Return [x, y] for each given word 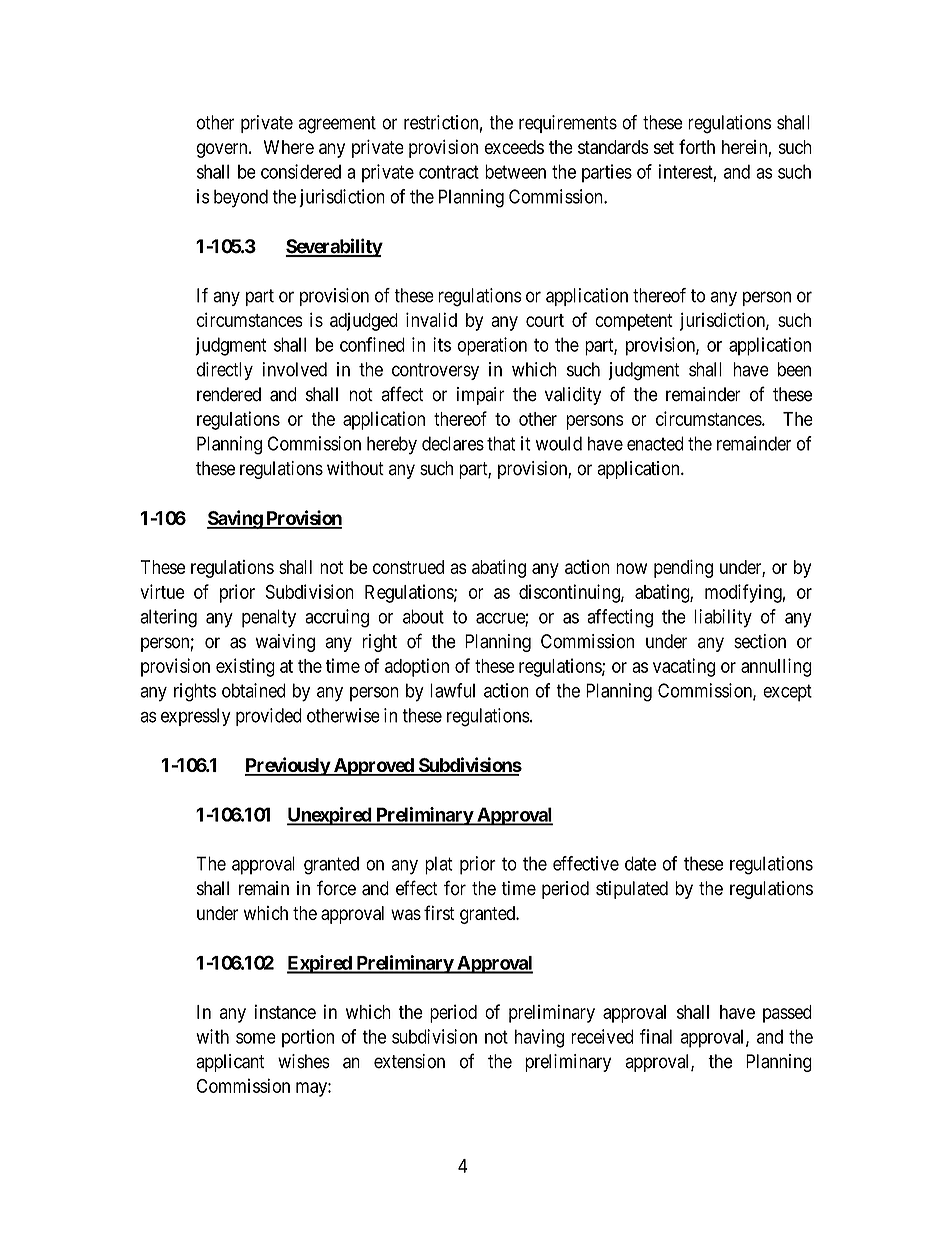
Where [289, 147]
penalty [269, 618]
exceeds [514, 147]
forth [697, 146]
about [423, 616]
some [256, 1038]
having [539, 1038]
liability [723, 618]
